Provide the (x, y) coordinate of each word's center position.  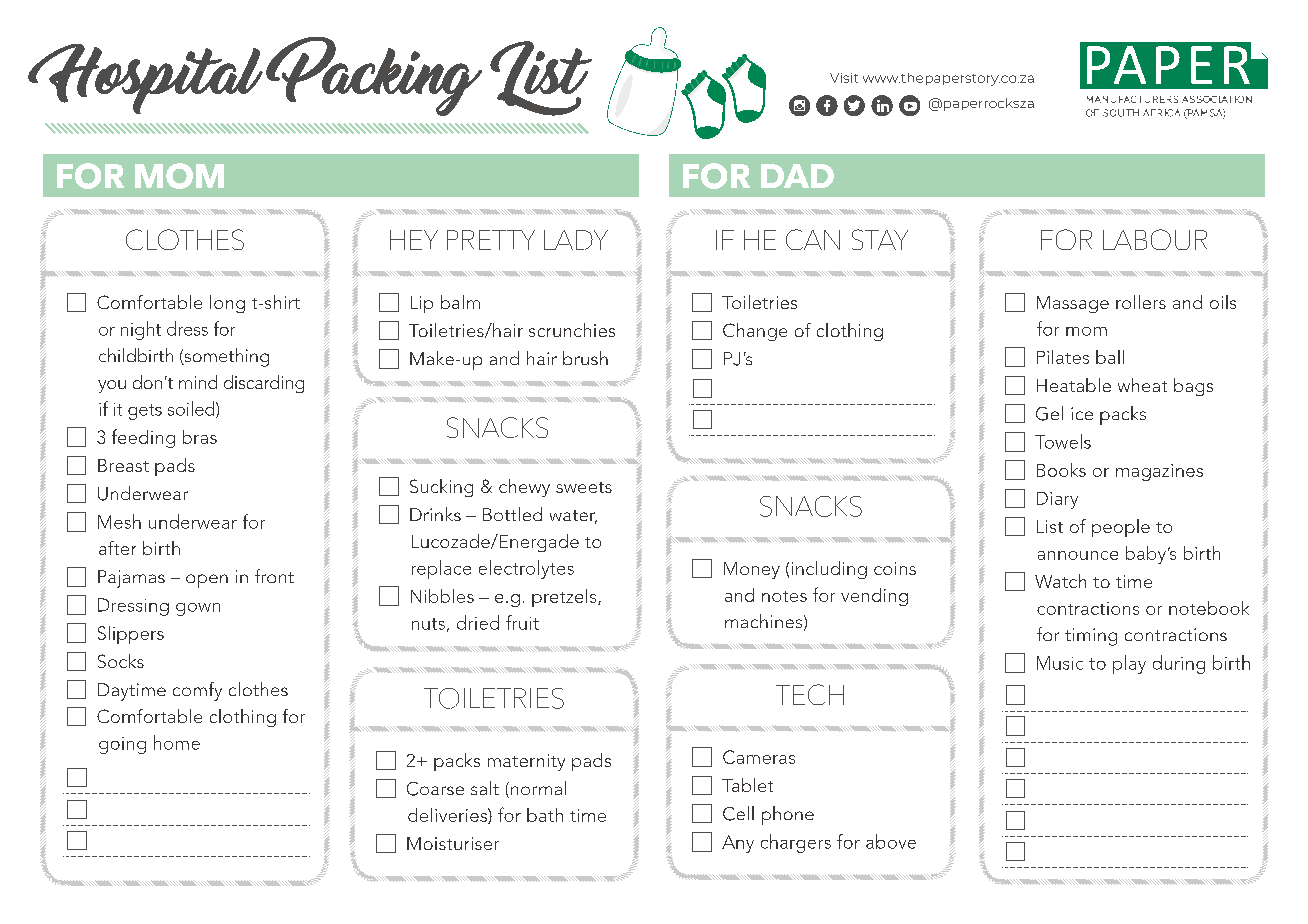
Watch (1060, 581)
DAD (797, 176)
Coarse (435, 789)
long (227, 304)
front (274, 576)
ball (1110, 357)
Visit (844, 78)
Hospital (145, 79)
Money (752, 570)
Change (755, 332)
